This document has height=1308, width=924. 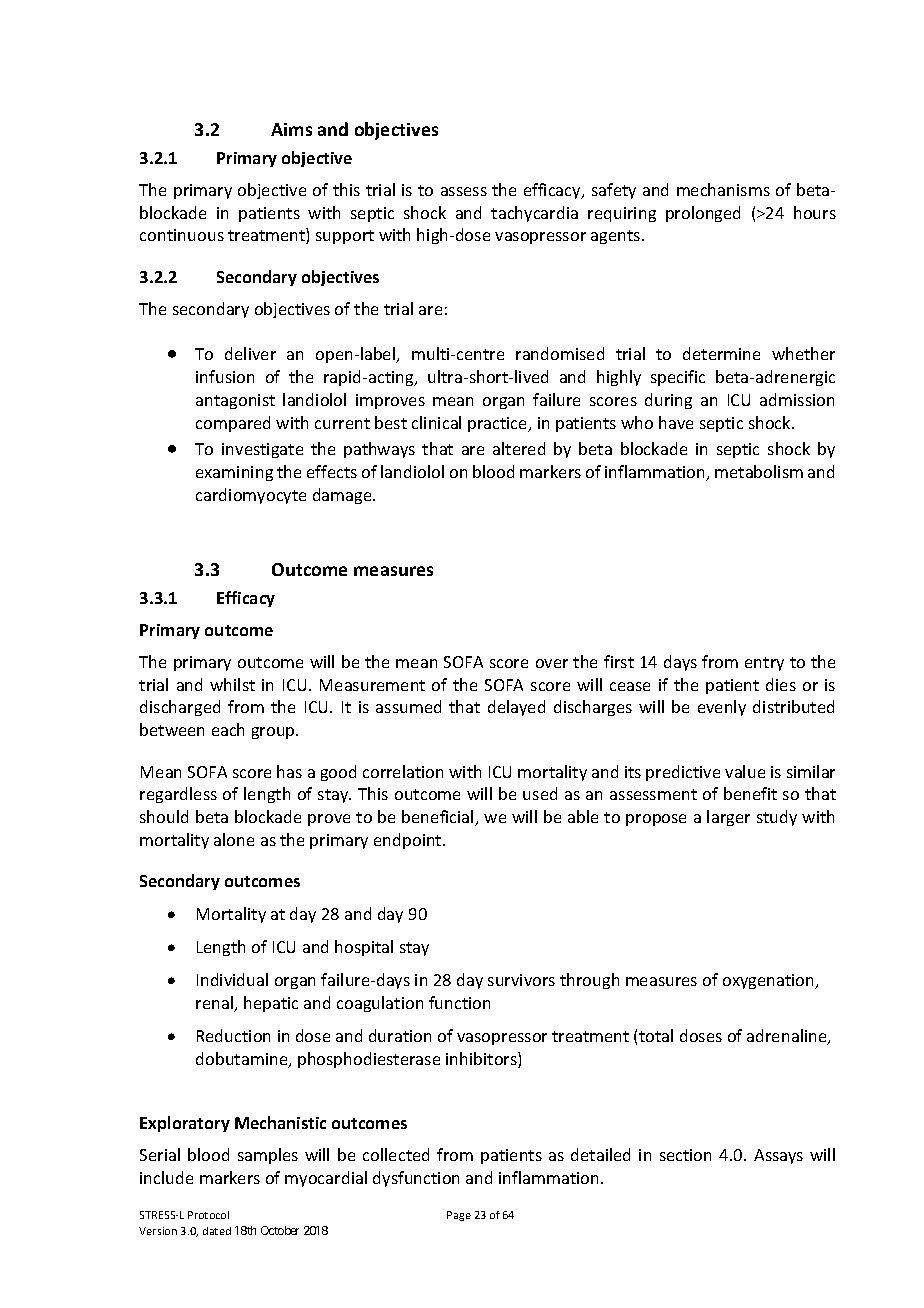 I want to click on Aims, so click(x=291, y=129).
